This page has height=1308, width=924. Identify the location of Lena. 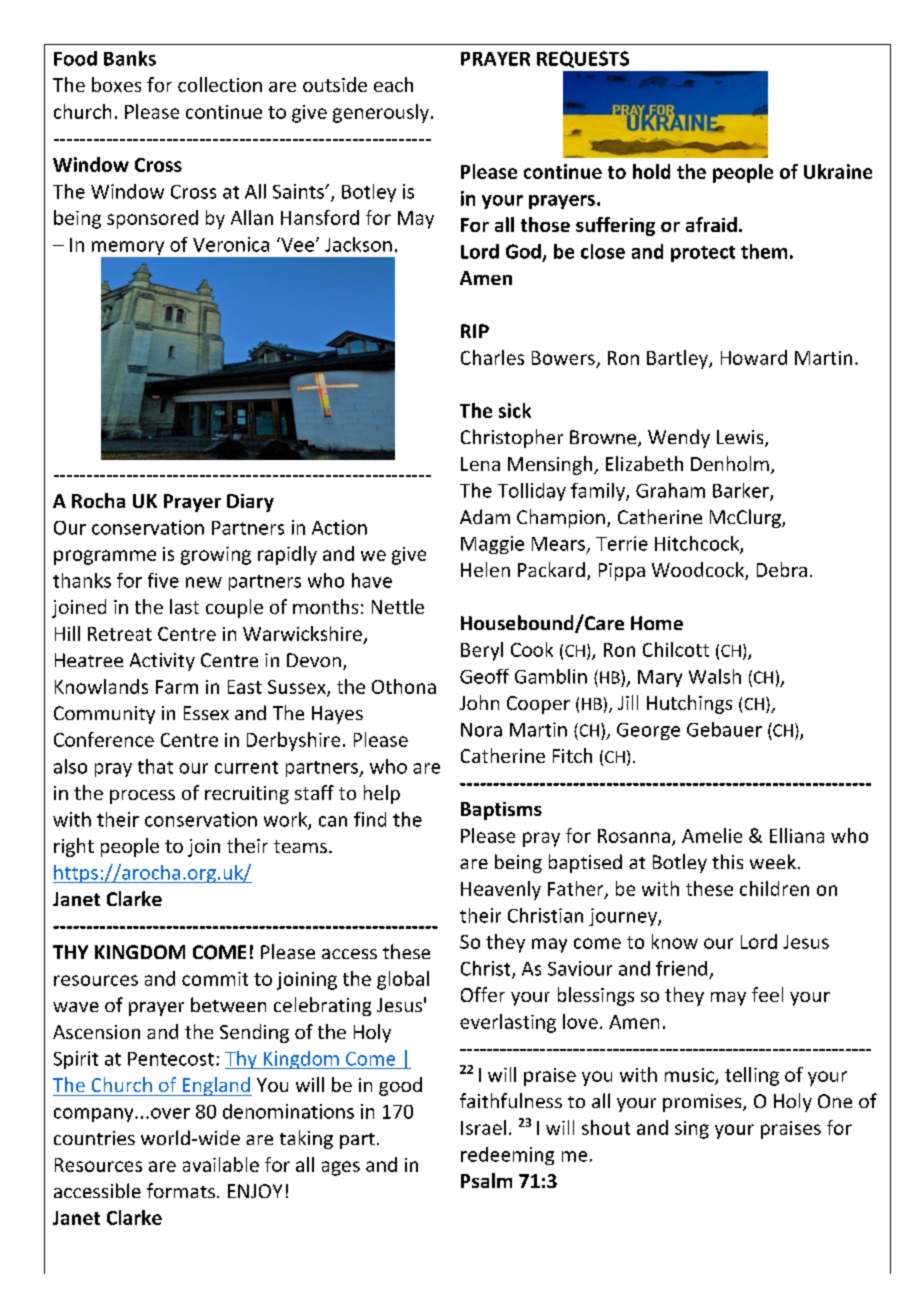
(480, 464).
